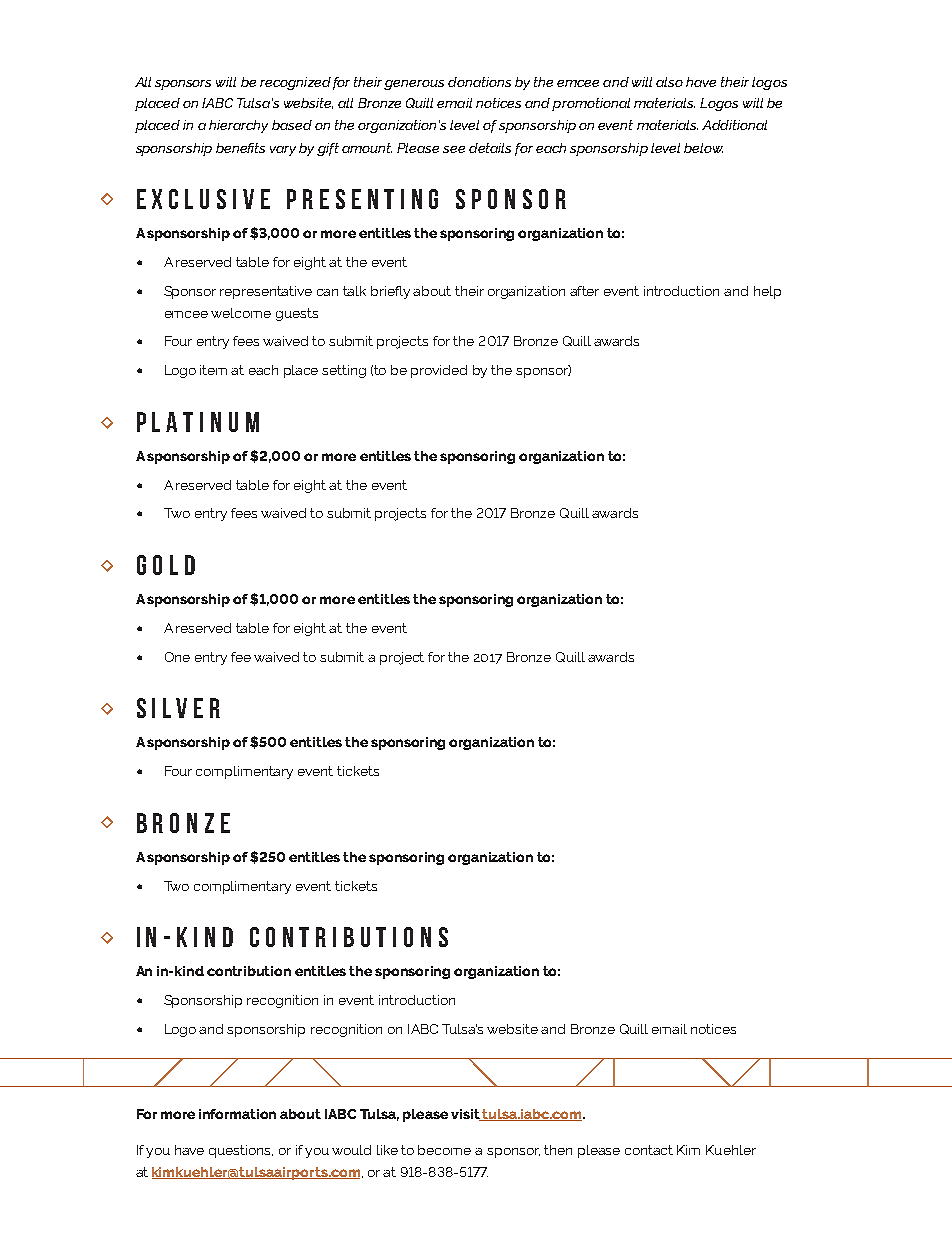 The image size is (952, 1233). I want to click on after, so click(584, 291).
